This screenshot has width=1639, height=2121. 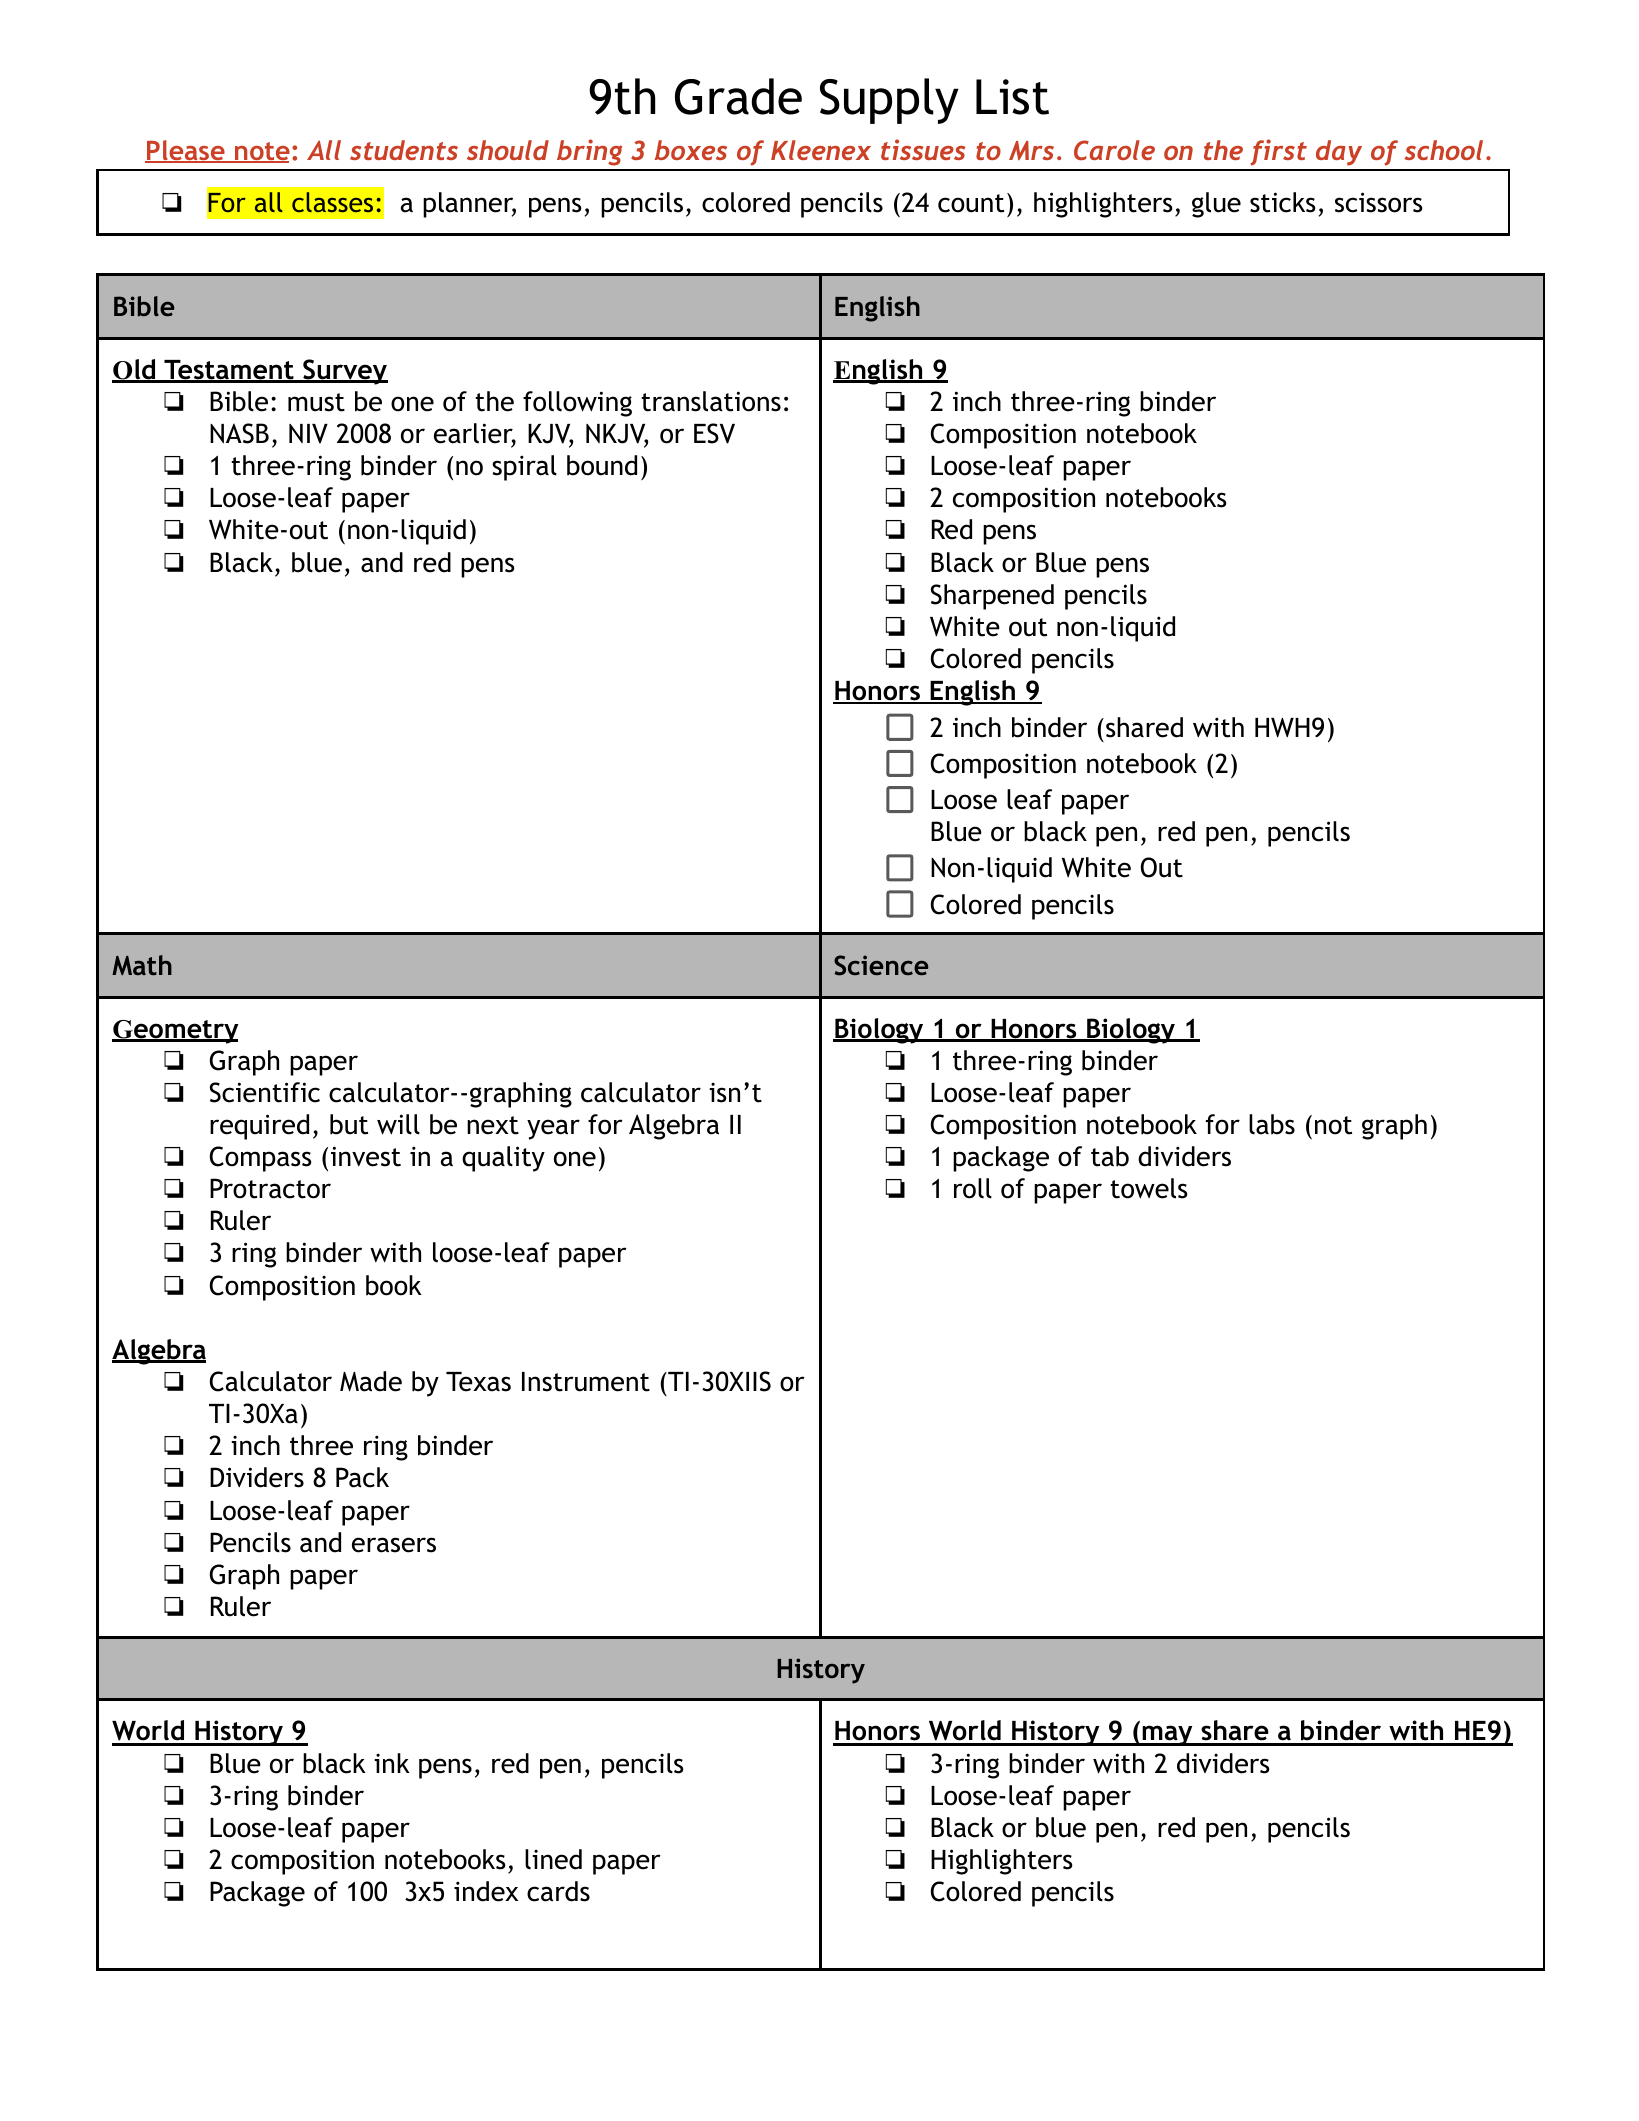 What do you see at coordinates (332, 202) in the screenshot?
I see `classes` at bounding box center [332, 202].
